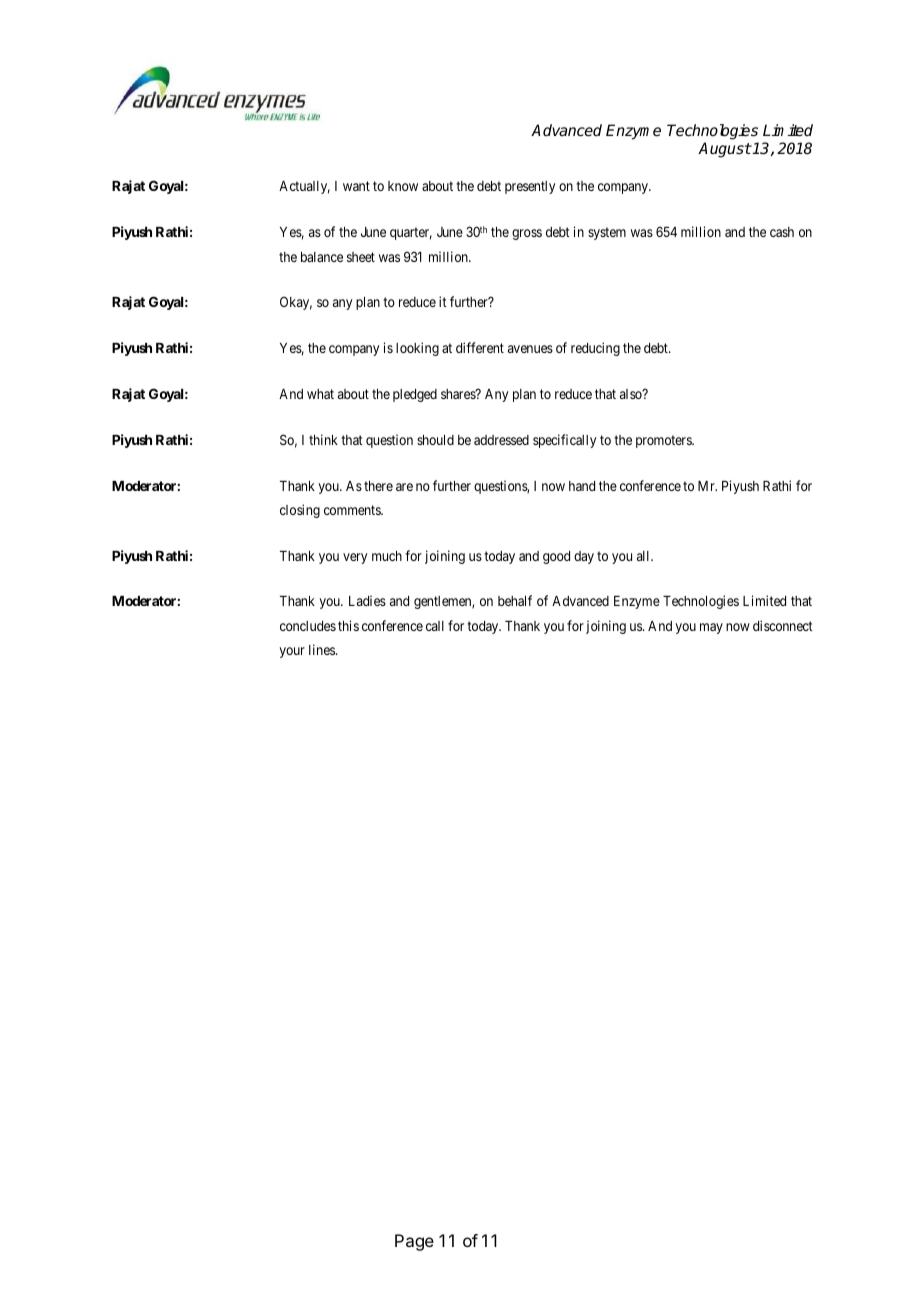 Image resolution: width=924 pixels, height=1307 pixels. I want to click on good, so click(556, 557).
